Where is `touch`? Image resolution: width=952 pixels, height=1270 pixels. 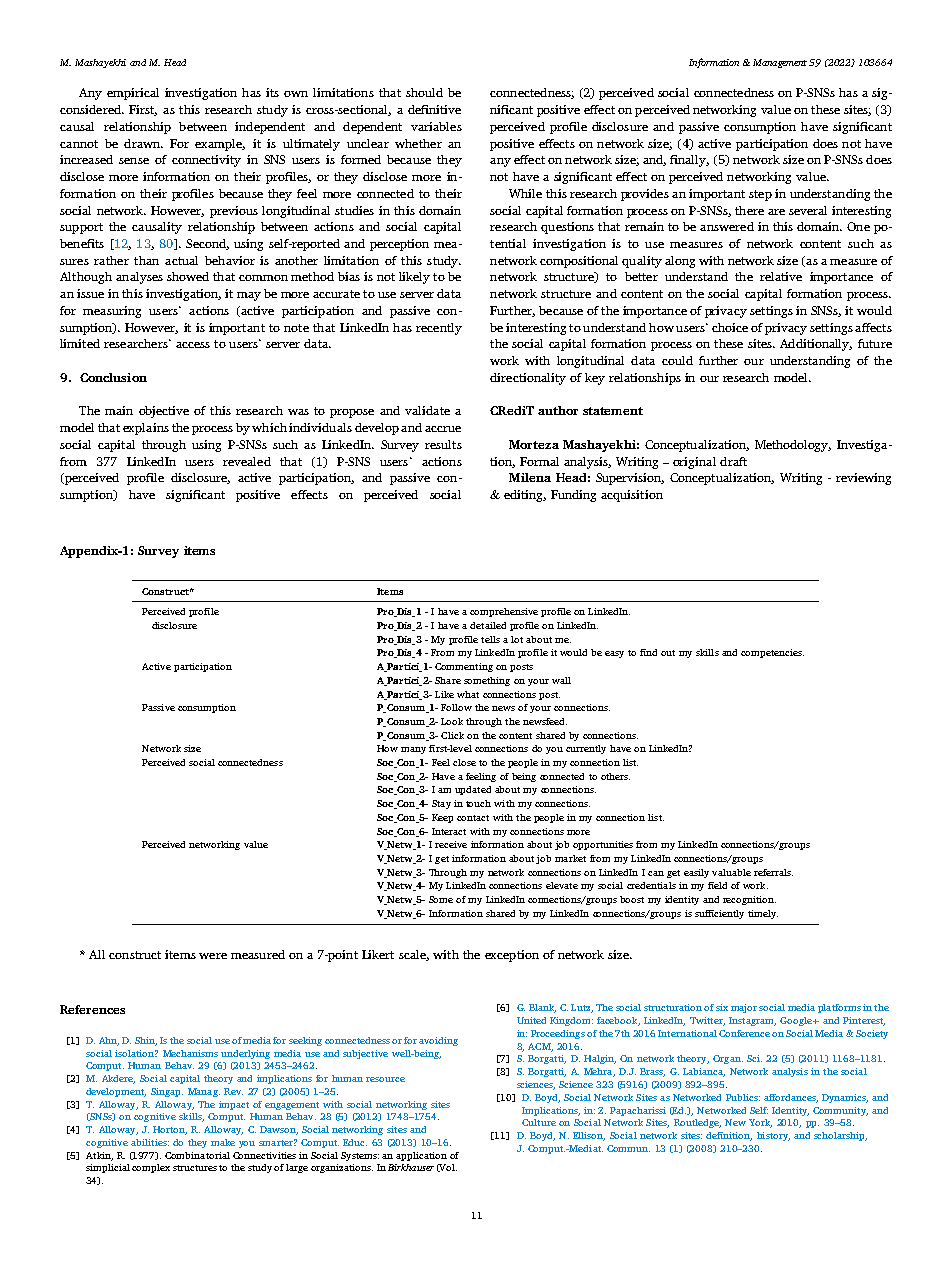
touch is located at coordinates (478, 803).
